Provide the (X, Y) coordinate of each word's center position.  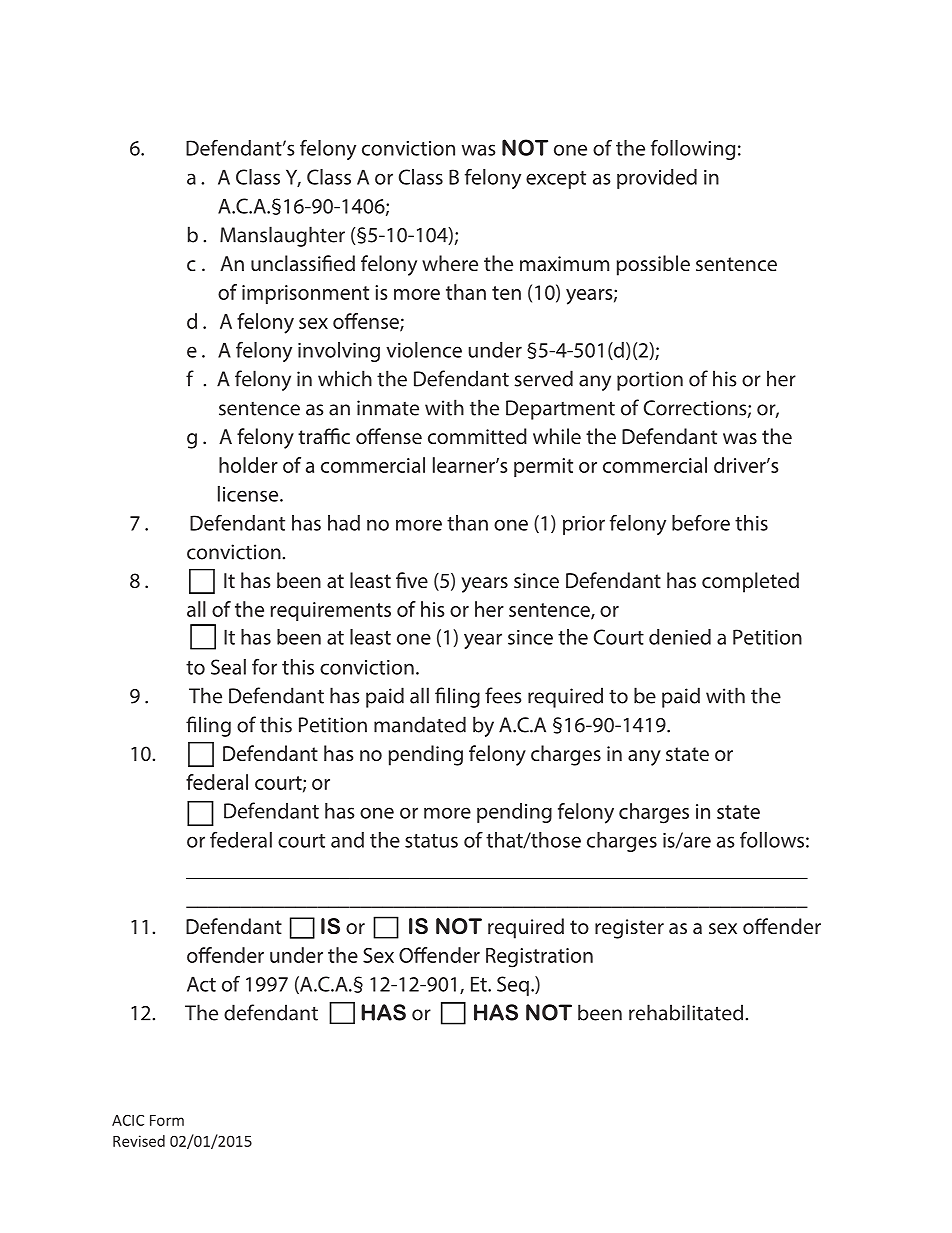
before (701, 523)
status (431, 841)
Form (167, 1120)
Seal (228, 667)
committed (477, 436)
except (556, 180)
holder (248, 465)
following (693, 150)
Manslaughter (282, 236)
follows (772, 839)
